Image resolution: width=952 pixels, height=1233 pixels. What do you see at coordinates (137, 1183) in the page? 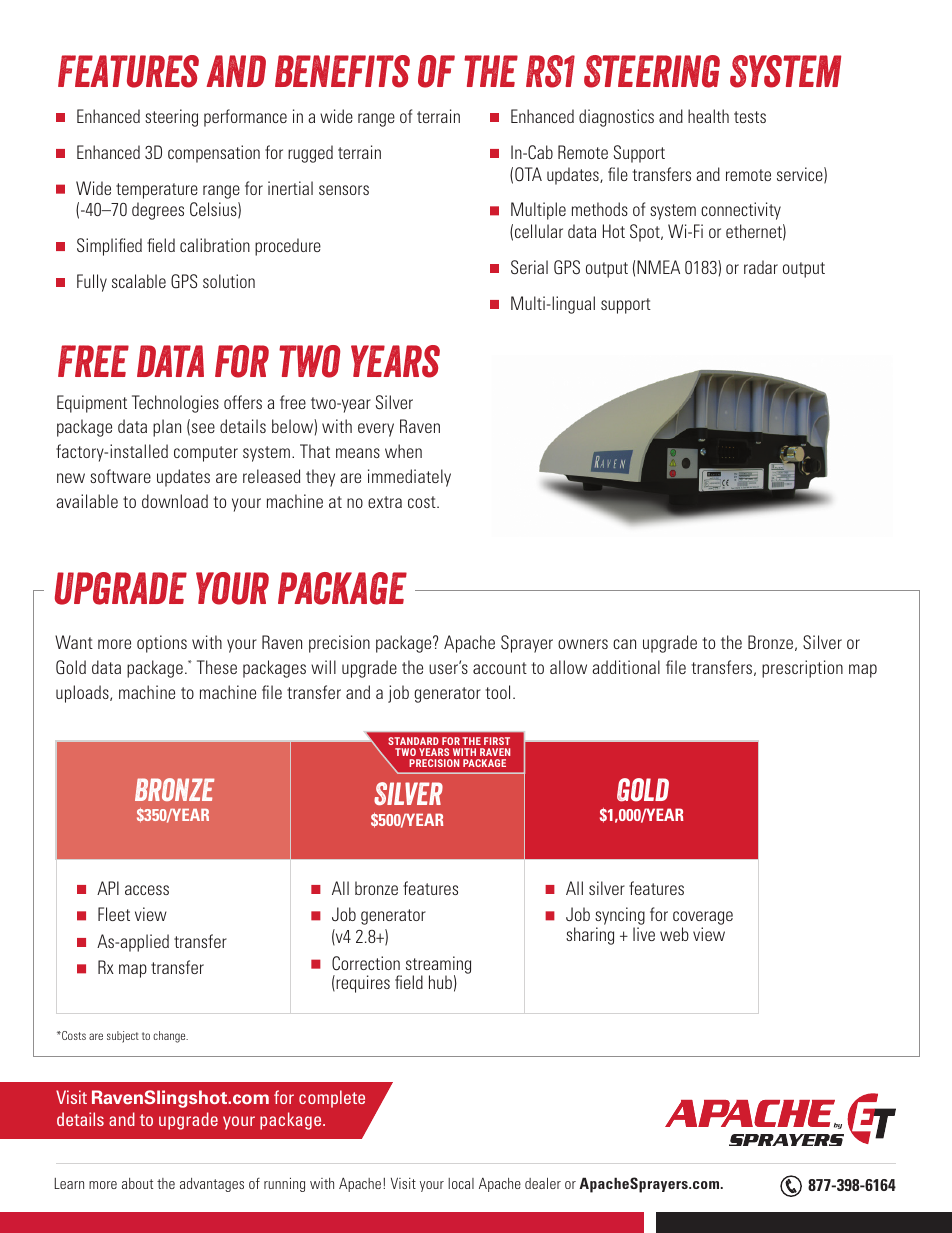
I see `about` at bounding box center [137, 1183].
